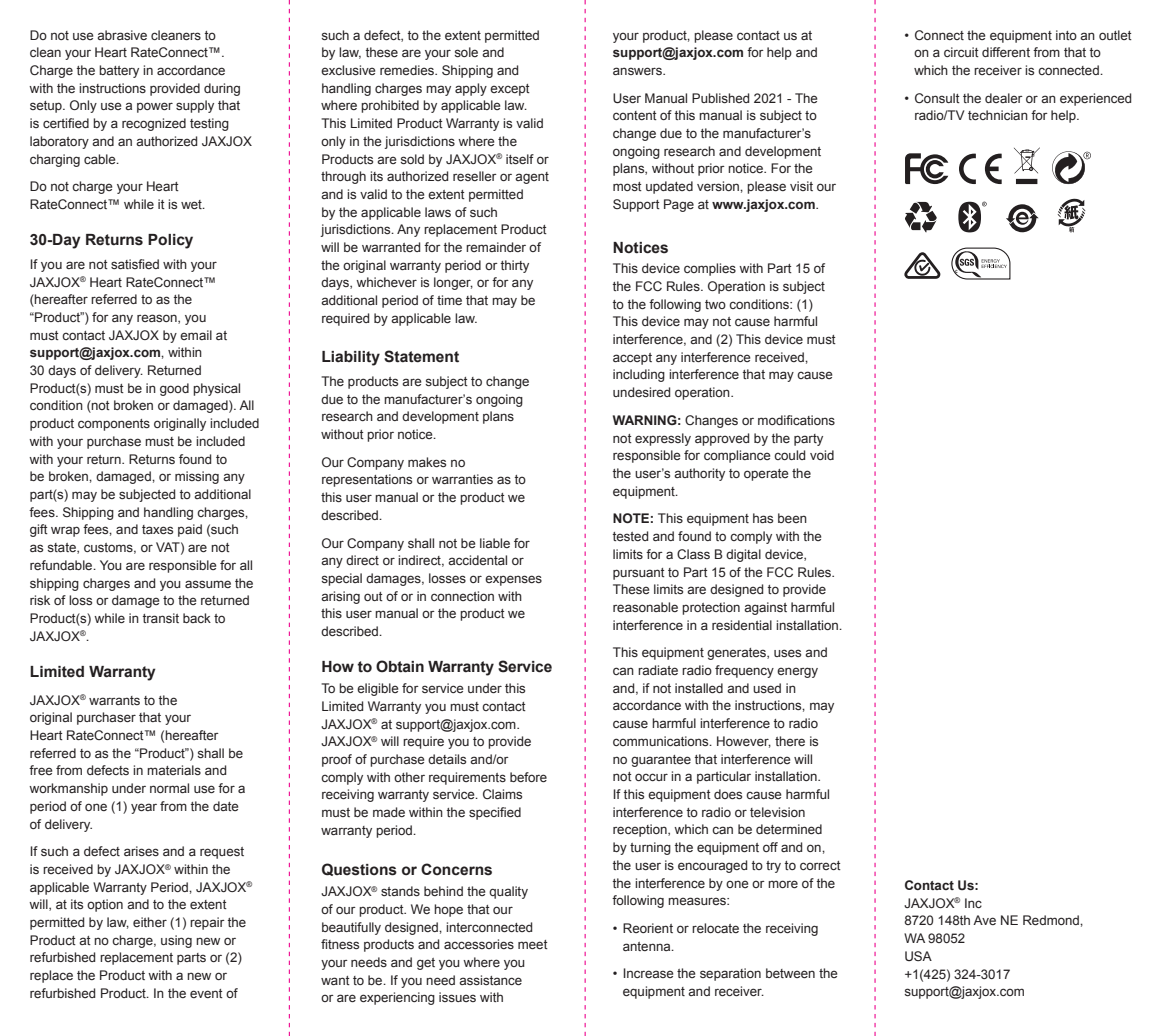 Image resolution: width=1166 pixels, height=1036 pixels. I want to click on using, so click(176, 941).
